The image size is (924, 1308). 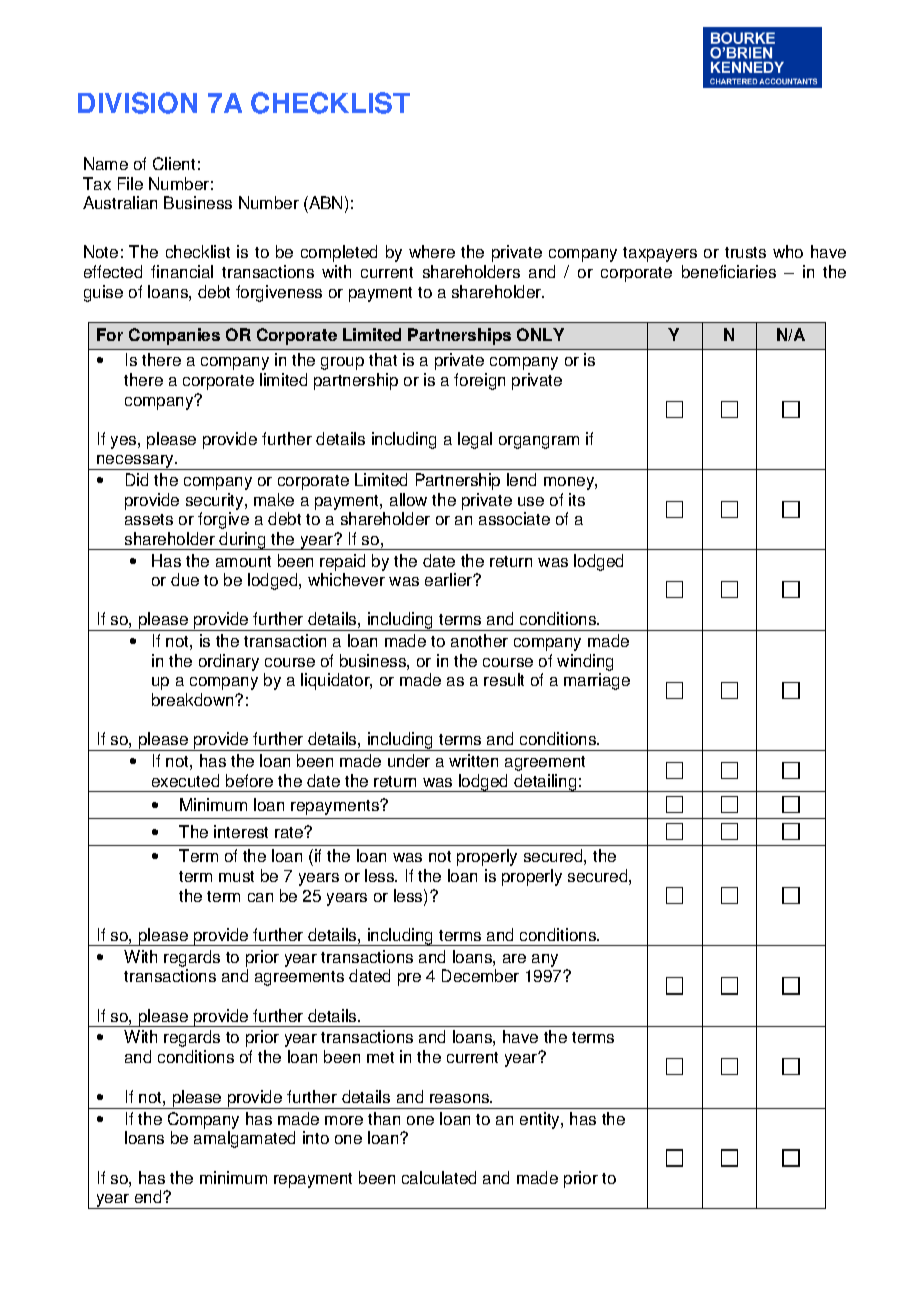 What do you see at coordinates (244, 1139) in the page?
I see `amalgamated` at bounding box center [244, 1139].
